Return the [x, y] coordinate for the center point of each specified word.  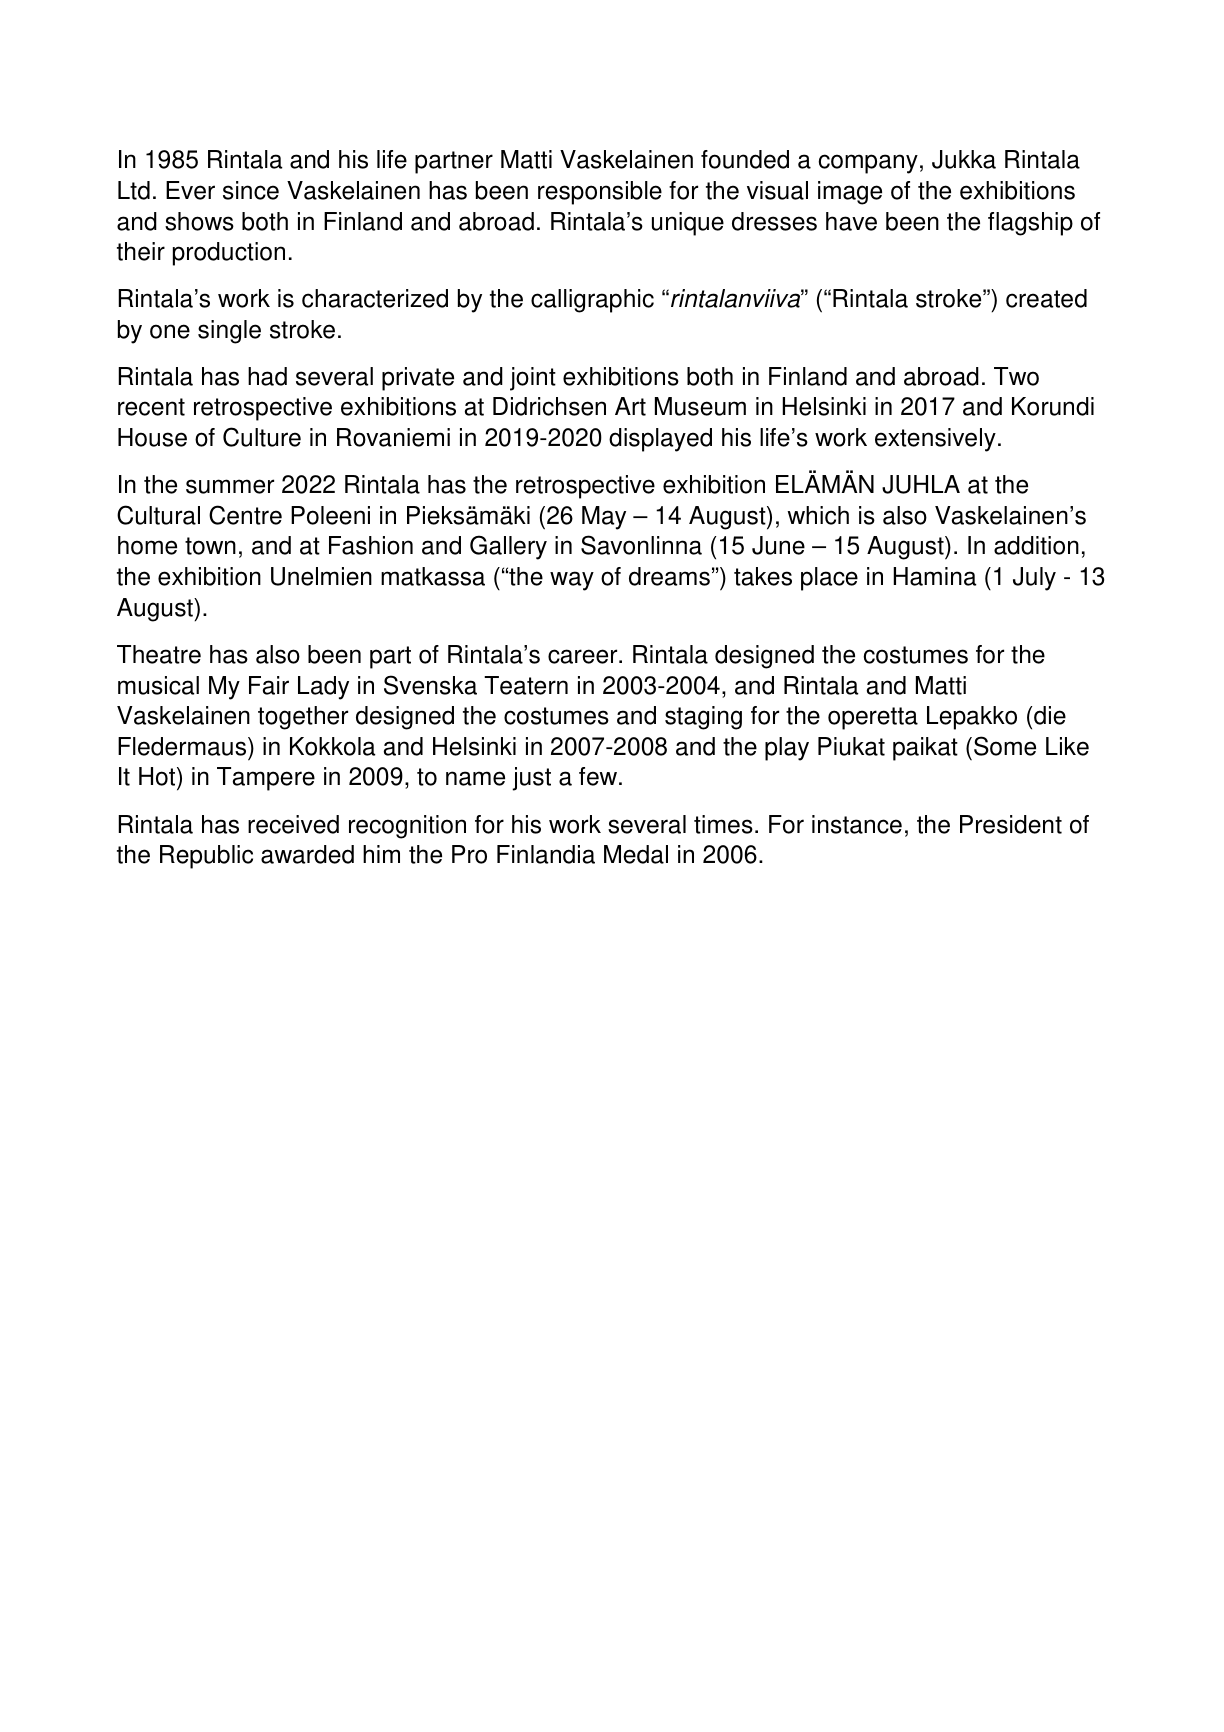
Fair [269, 685]
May [604, 518]
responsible [600, 193]
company [868, 164]
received [293, 824]
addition [1036, 545]
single [229, 332]
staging [703, 718]
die [1050, 715]
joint [533, 379]
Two [1016, 376]
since [251, 190]
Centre [245, 515]
